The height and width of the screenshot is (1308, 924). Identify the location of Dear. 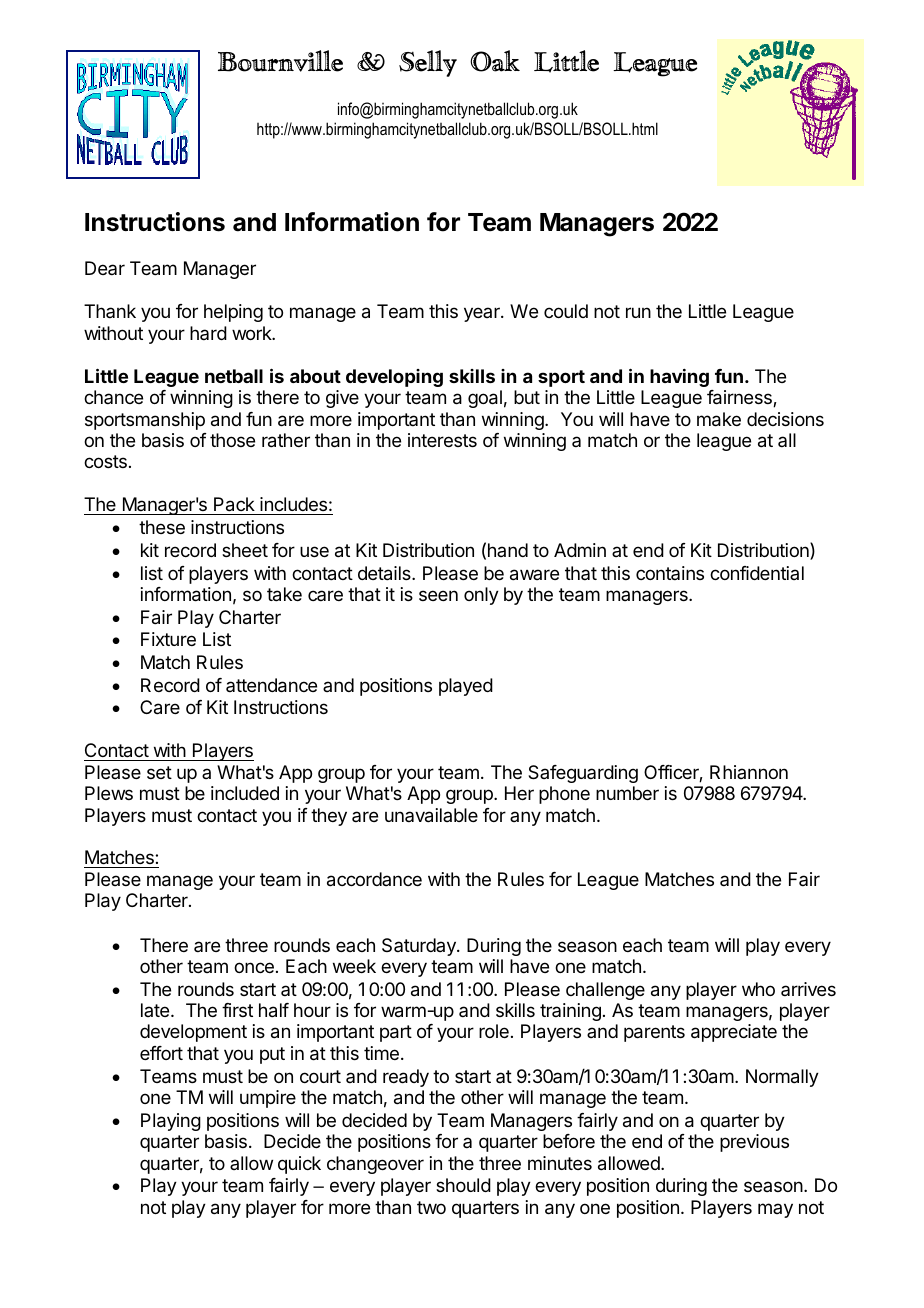
(105, 268).
